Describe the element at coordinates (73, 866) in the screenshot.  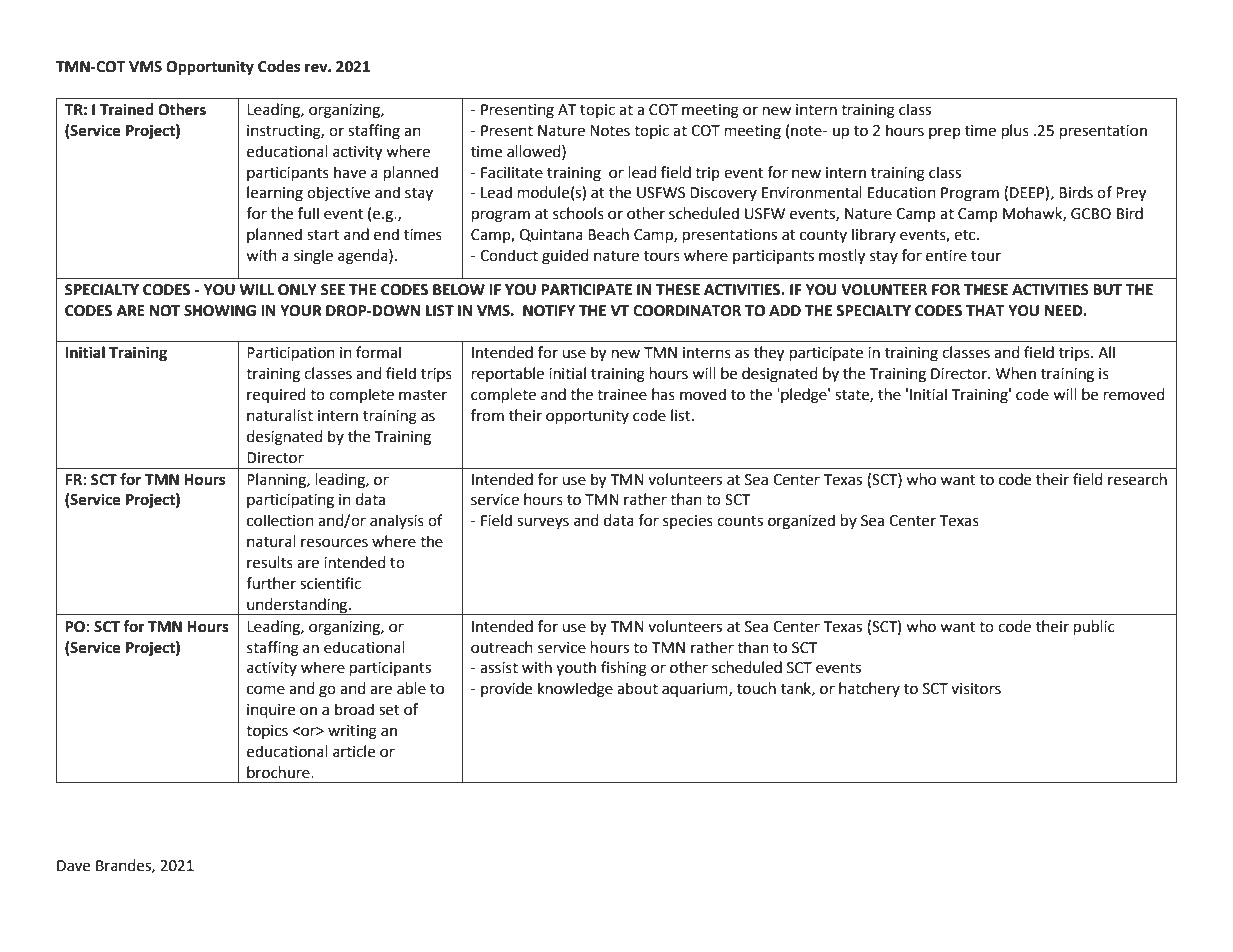
I see `Dave` at that location.
